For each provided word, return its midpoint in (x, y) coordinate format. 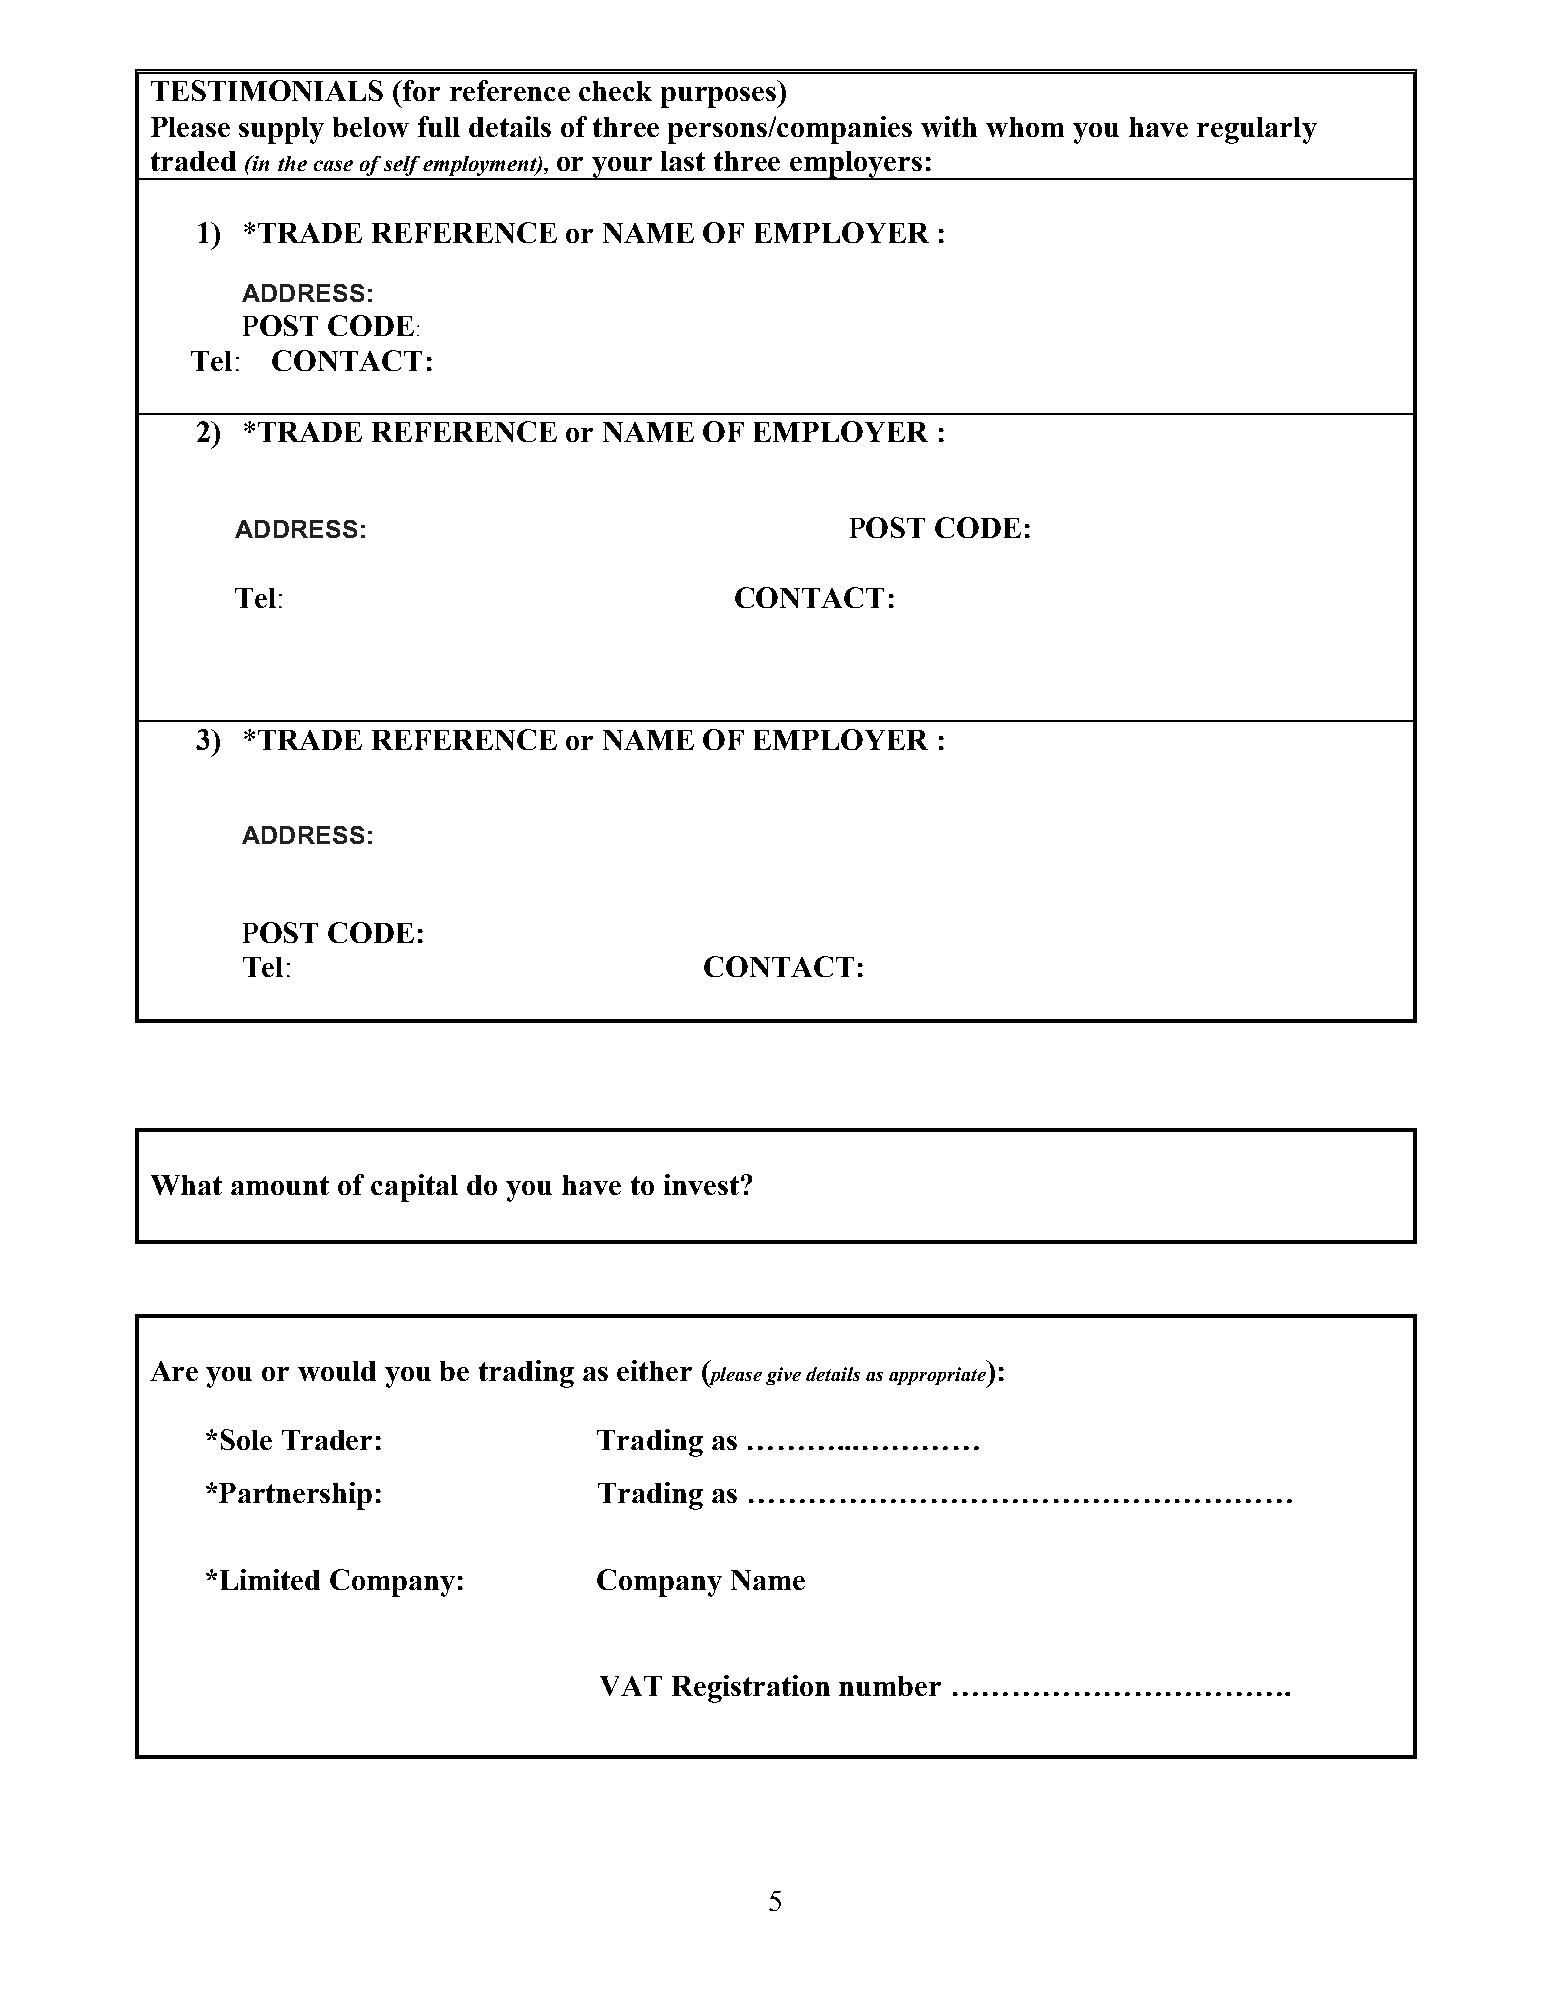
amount (280, 1185)
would (337, 1371)
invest (701, 1184)
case (333, 165)
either (654, 1370)
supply (281, 130)
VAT (631, 1686)
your (622, 168)
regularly (1257, 130)
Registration (751, 1689)
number (890, 1686)
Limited (270, 1579)
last (683, 161)
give (783, 1376)
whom (1025, 127)
